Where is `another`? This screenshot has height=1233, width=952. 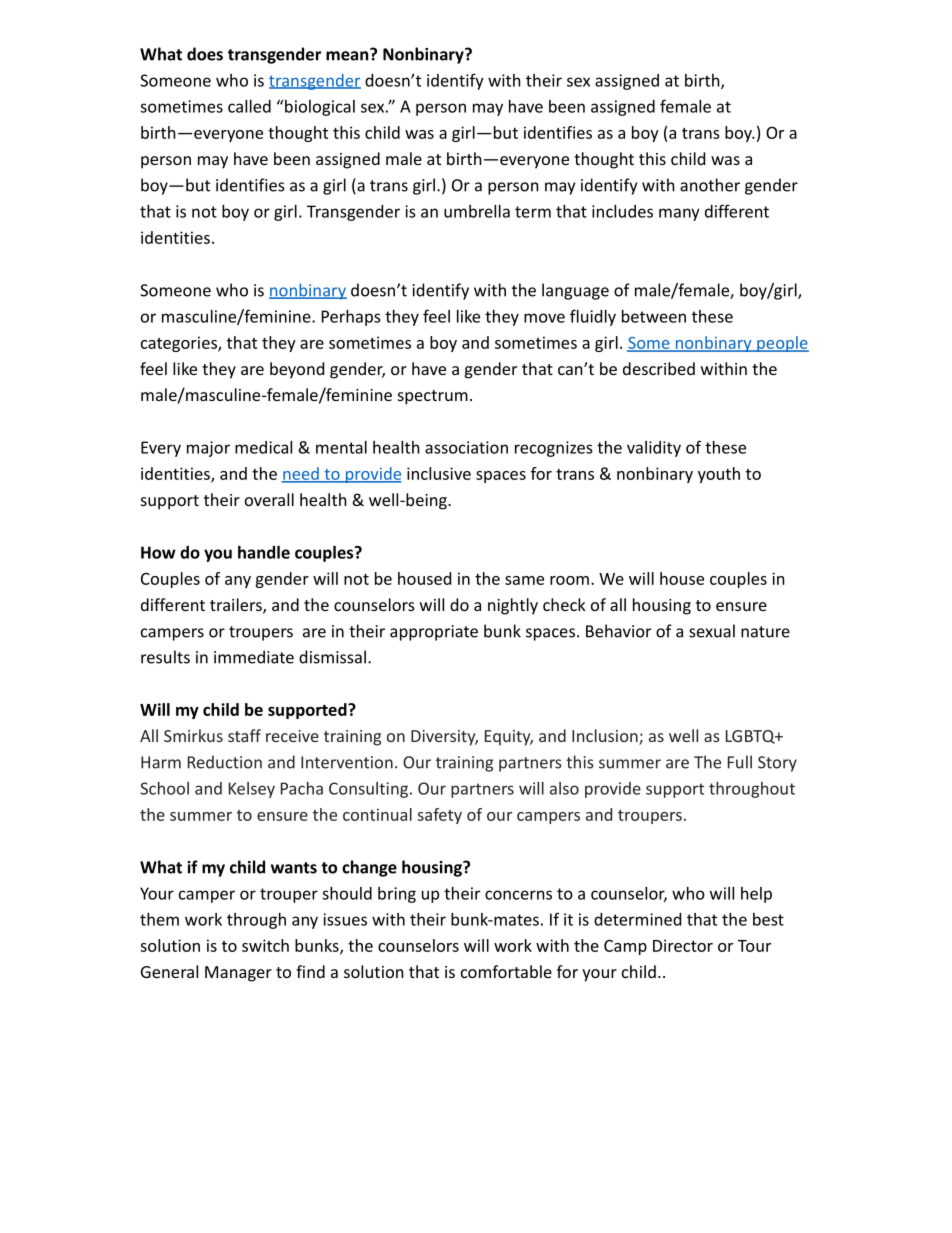
another is located at coordinates (710, 185).
